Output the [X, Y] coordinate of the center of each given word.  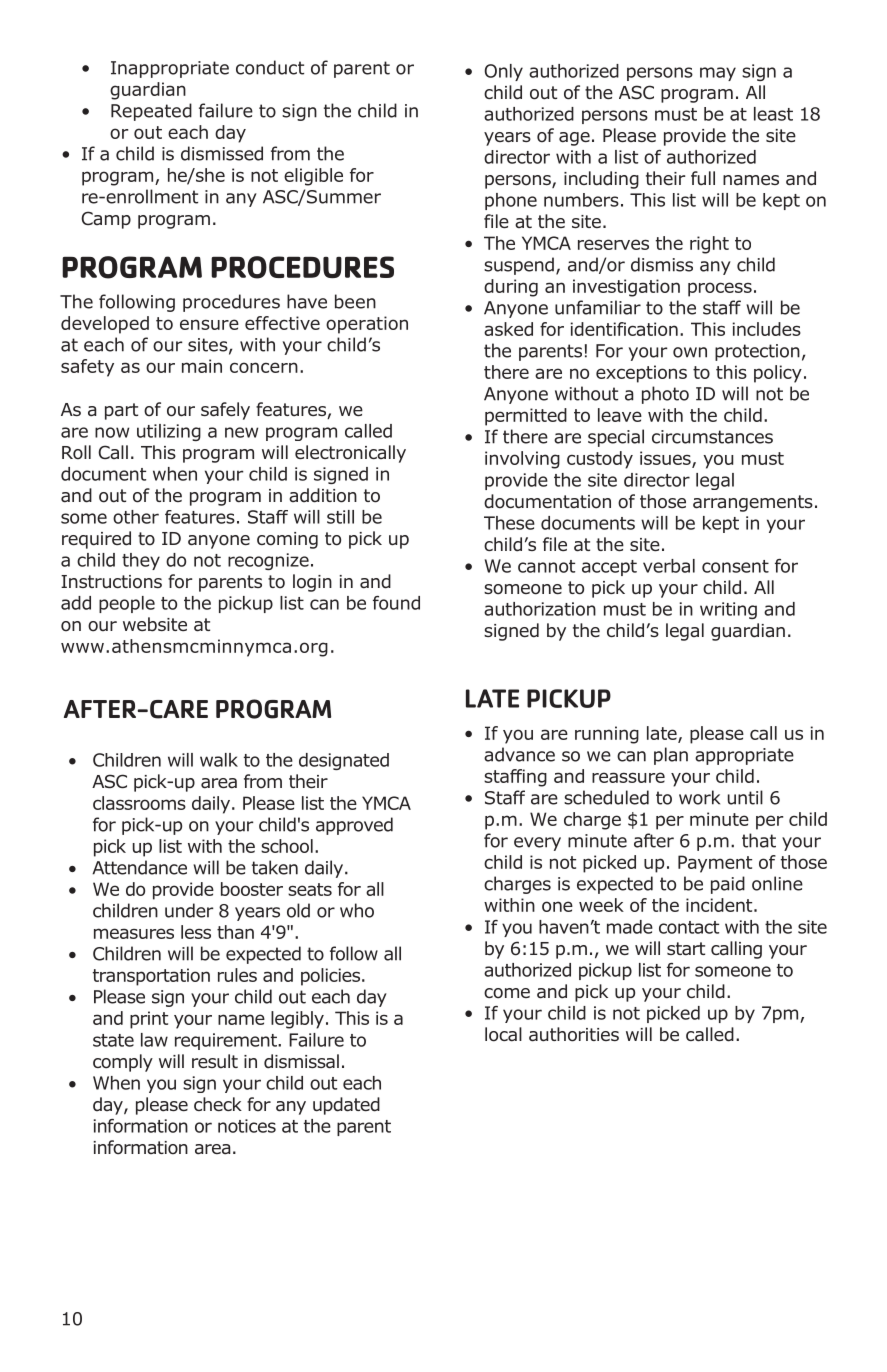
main [202, 366]
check [218, 1104]
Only [504, 72]
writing [728, 610]
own [690, 352]
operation [367, 325]
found [396, 603]
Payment [715, 864]
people [127, 604]
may [718, 74]
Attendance [139, 867]
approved [354, 826]
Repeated [151, 112]
